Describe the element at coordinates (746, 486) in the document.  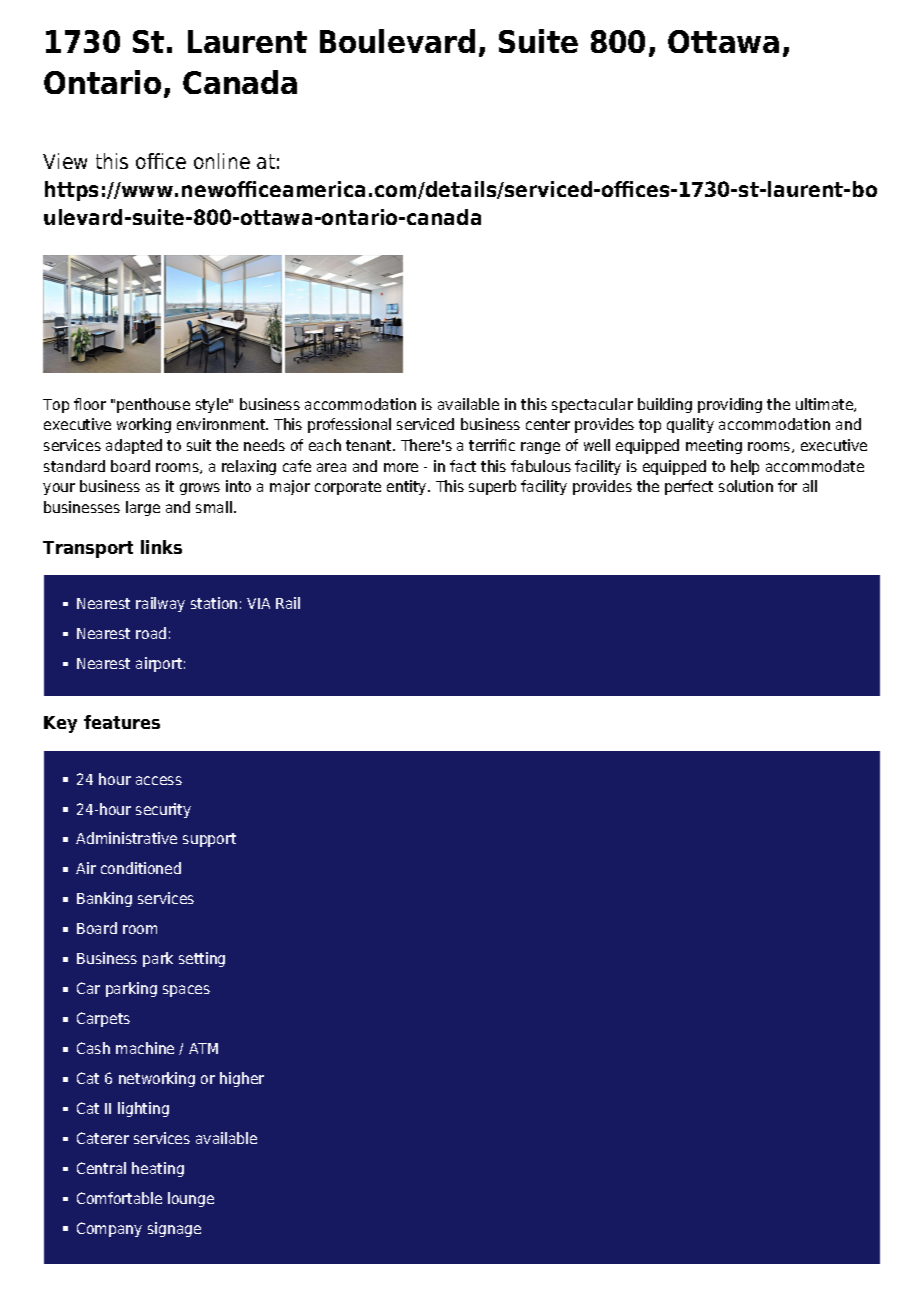
I see `solution` at that location.
